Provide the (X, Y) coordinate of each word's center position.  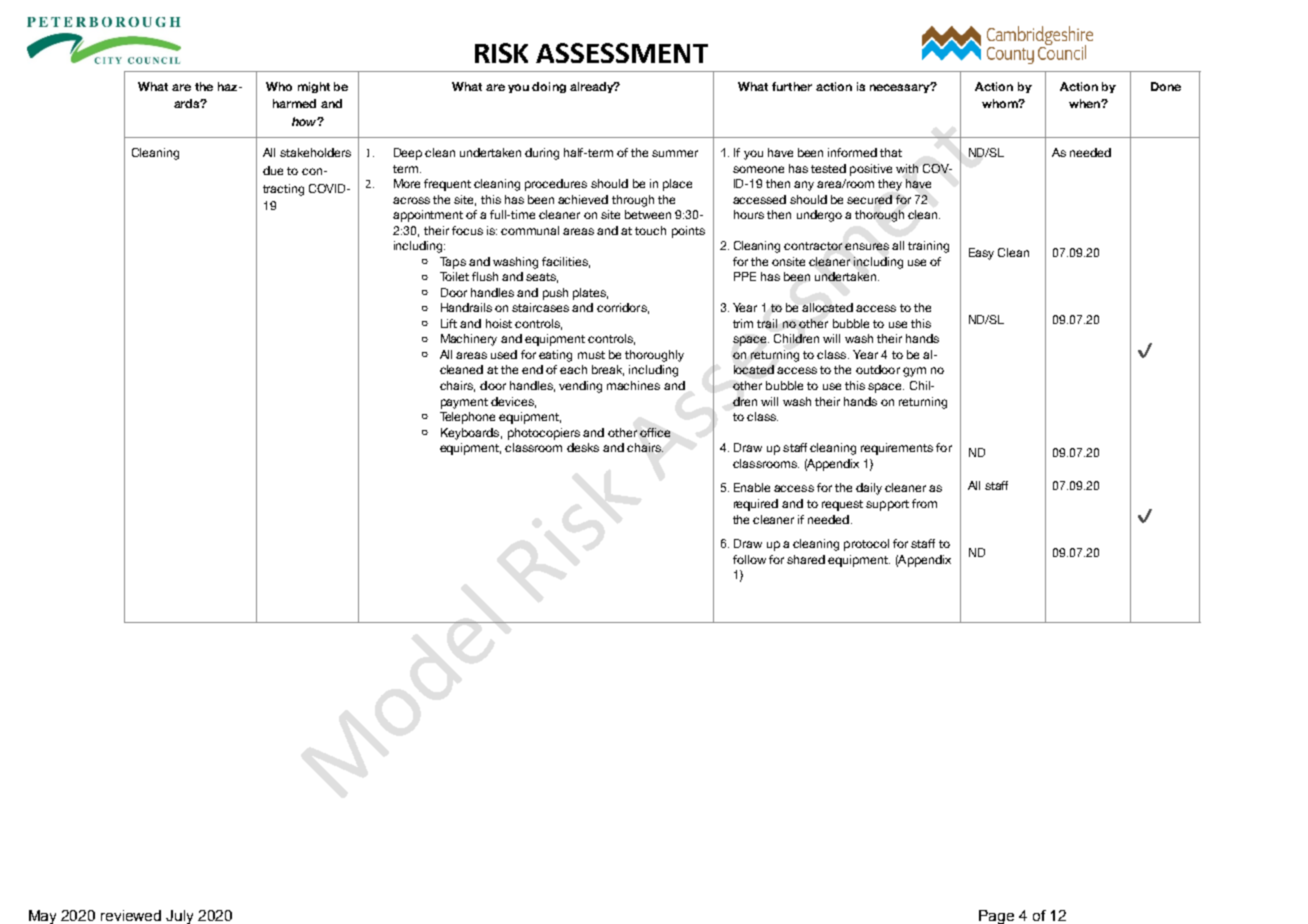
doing (549, 87)
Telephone (467, 418)
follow (749, 559)
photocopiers (544, 434)
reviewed (131, 915)
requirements (897, 449)
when (1085, 103)
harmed (294, 103)
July (179, 917)
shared (806, 559)
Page (996, 917)
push (555, 294)
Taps (453, 263)
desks (583, 447)
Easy (981, 254)
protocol (866, 545)
